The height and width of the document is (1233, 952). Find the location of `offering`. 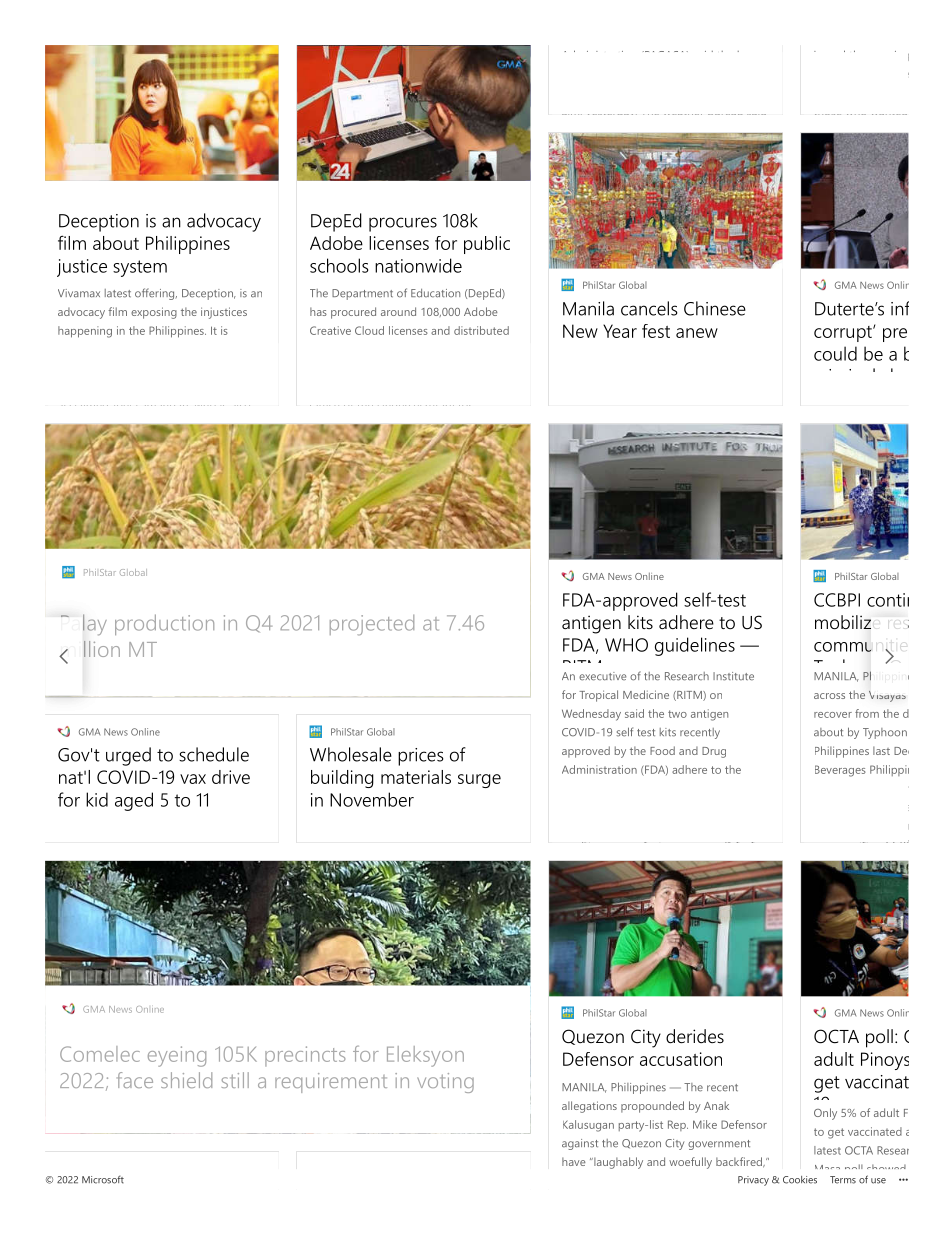

offering is located at coordinates (156, 294).
